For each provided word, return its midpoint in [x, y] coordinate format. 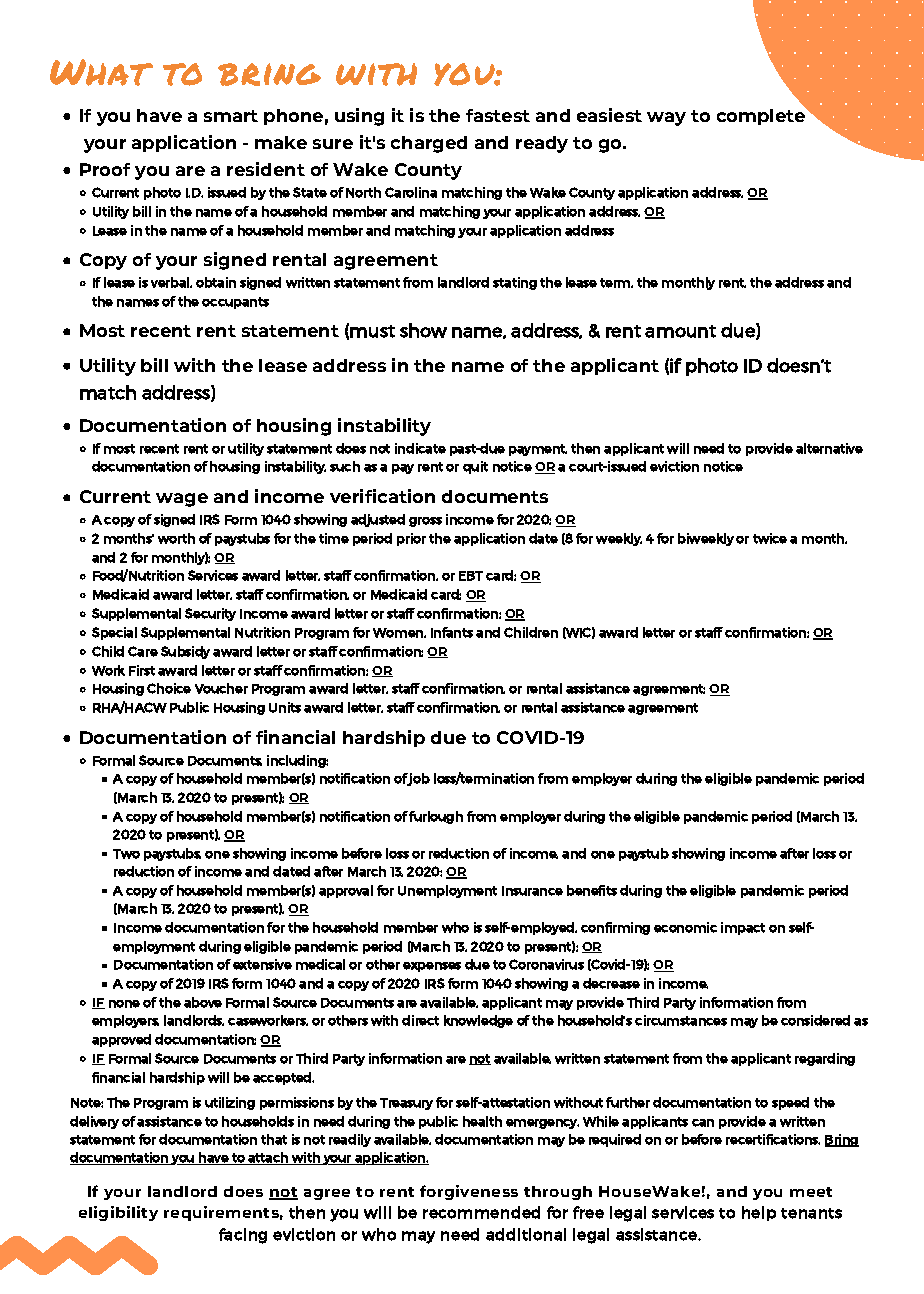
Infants [452, 632]
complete [762, 116]
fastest [498, 115]
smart [231, 116]
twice [770, 538]
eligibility [118, 1213]
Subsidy [185, 652]
